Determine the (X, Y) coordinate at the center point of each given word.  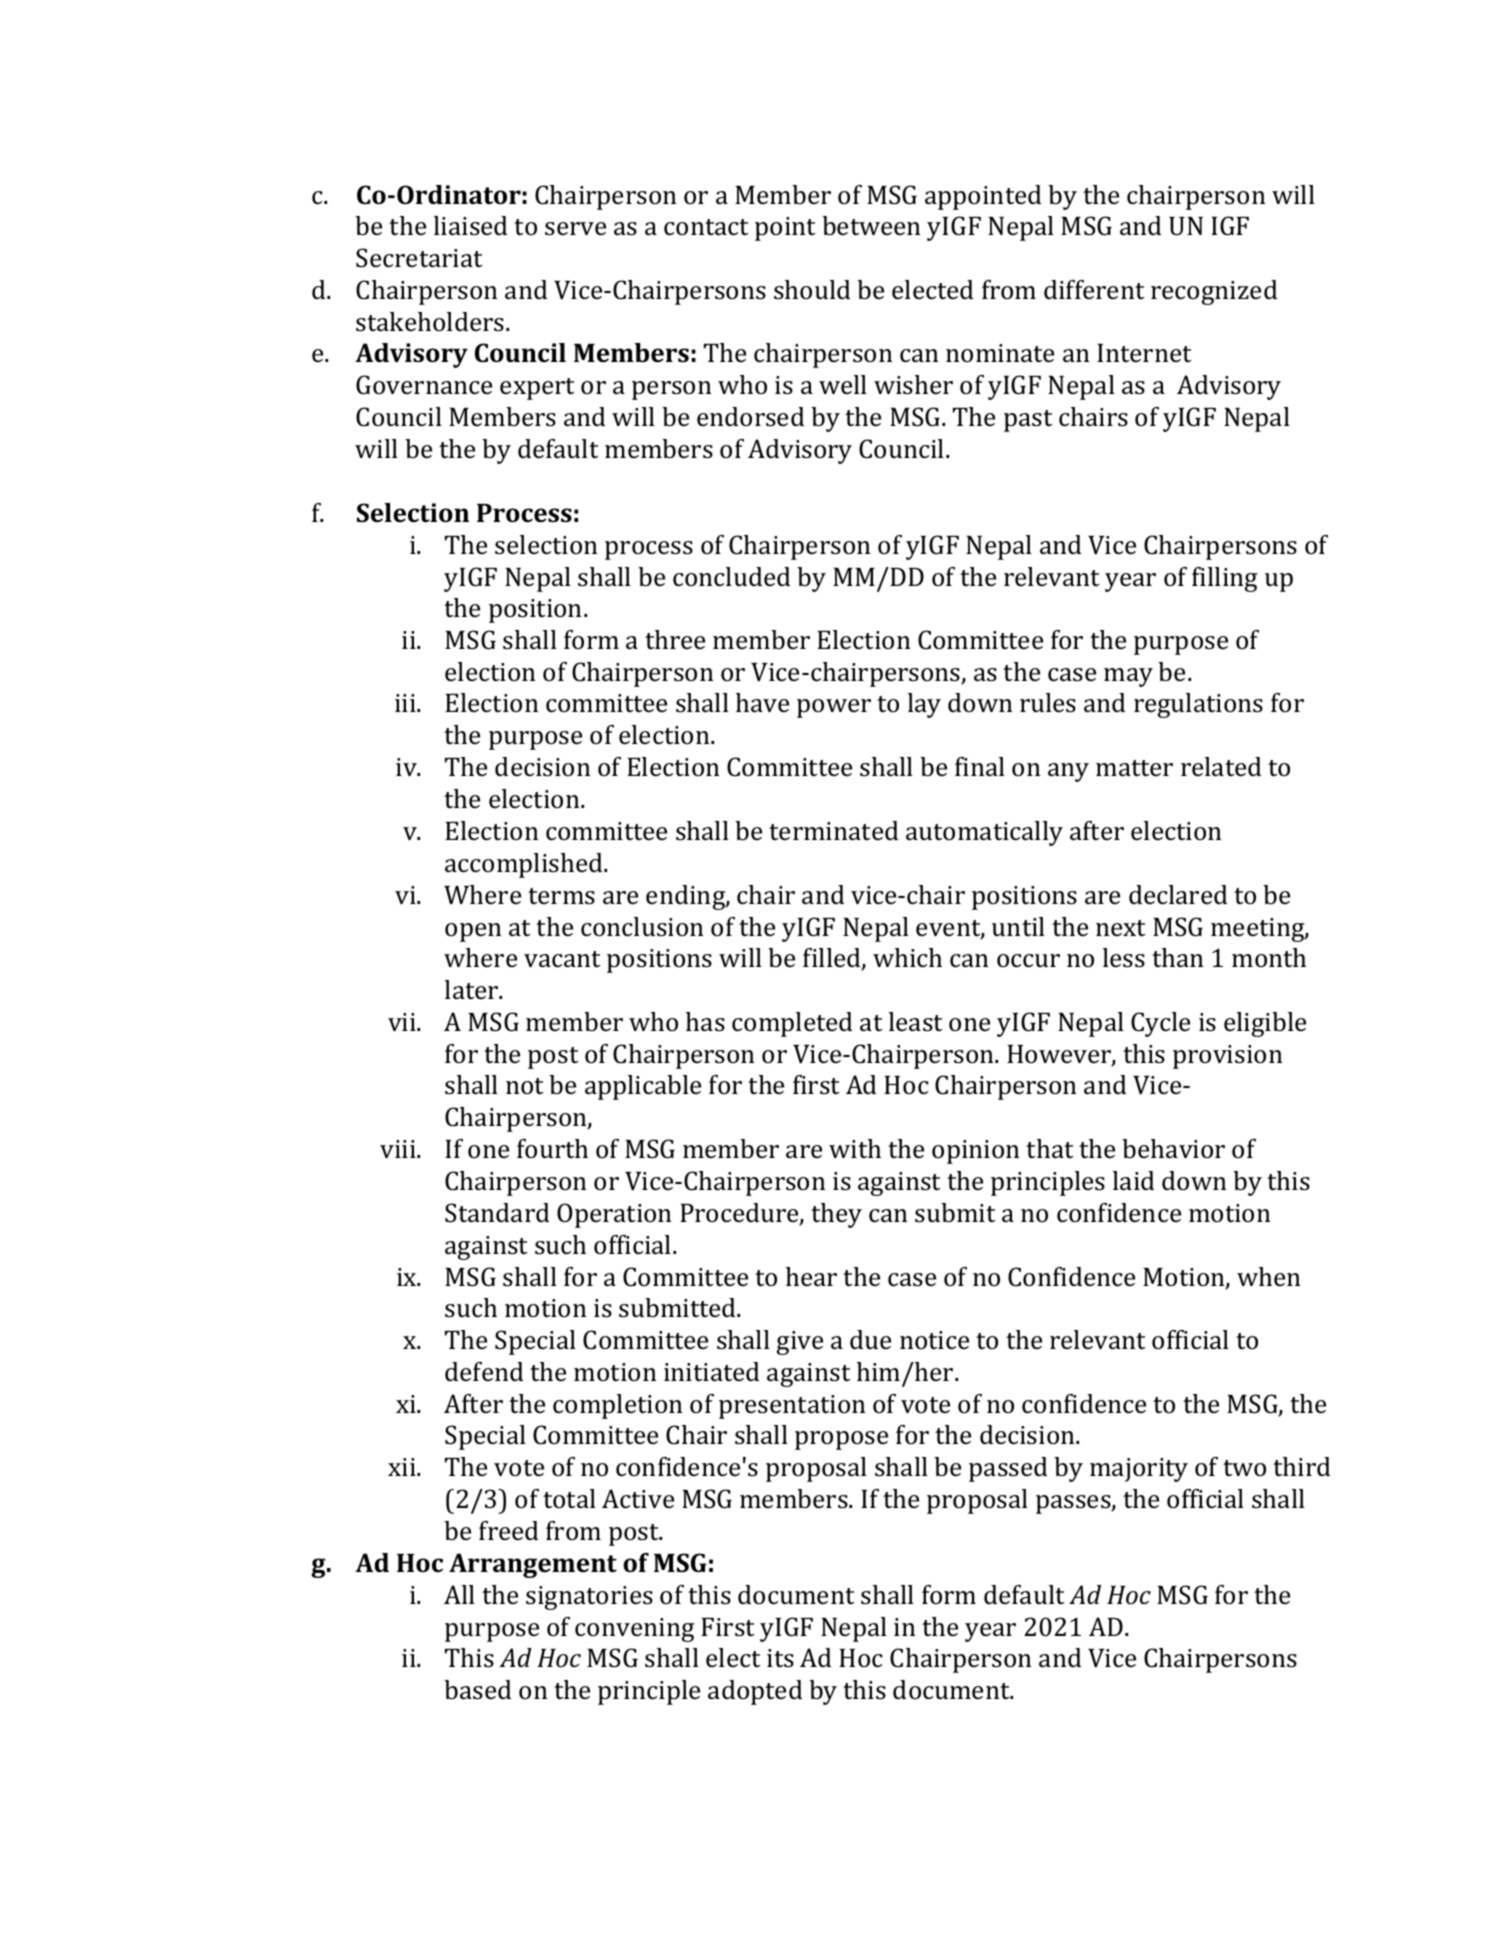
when (1268, 1276)
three (675, 639)
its (780, 1658)
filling (1224, 579)
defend (484, 1371)
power (834, 708)
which (907, 958)
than (1177, 958)
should (812, 290)
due (870, 1339)
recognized (1214, 292)
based (477, 1690)
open (473, 932)
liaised (470, 226)
